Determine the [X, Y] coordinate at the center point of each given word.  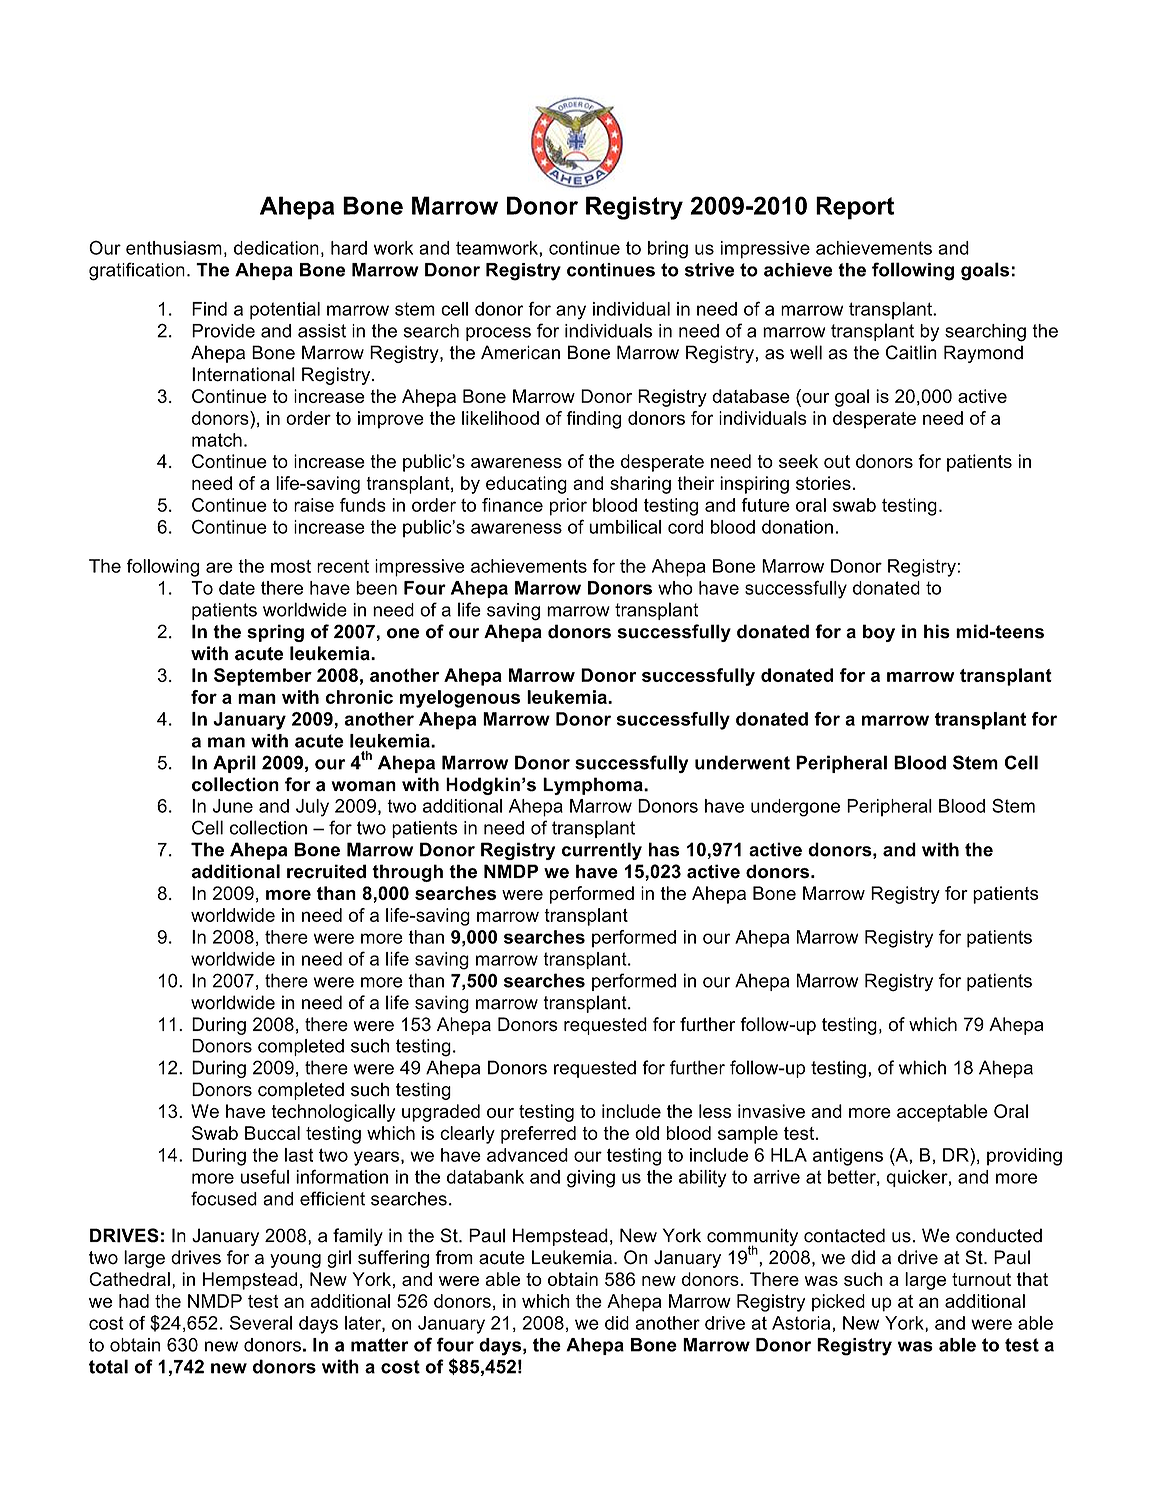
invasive [771, 1111]
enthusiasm [174, 248]
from [454, 1257]
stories [823, 483]
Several [261, 1323]
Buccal [272, 1133]
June [233, 806]
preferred [538, 1135]
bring [668, 250]
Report [855, 208]
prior [568, 507]
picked [838, 1303]
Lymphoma [594, 786]
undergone [795, 808]
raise [314, 505]
